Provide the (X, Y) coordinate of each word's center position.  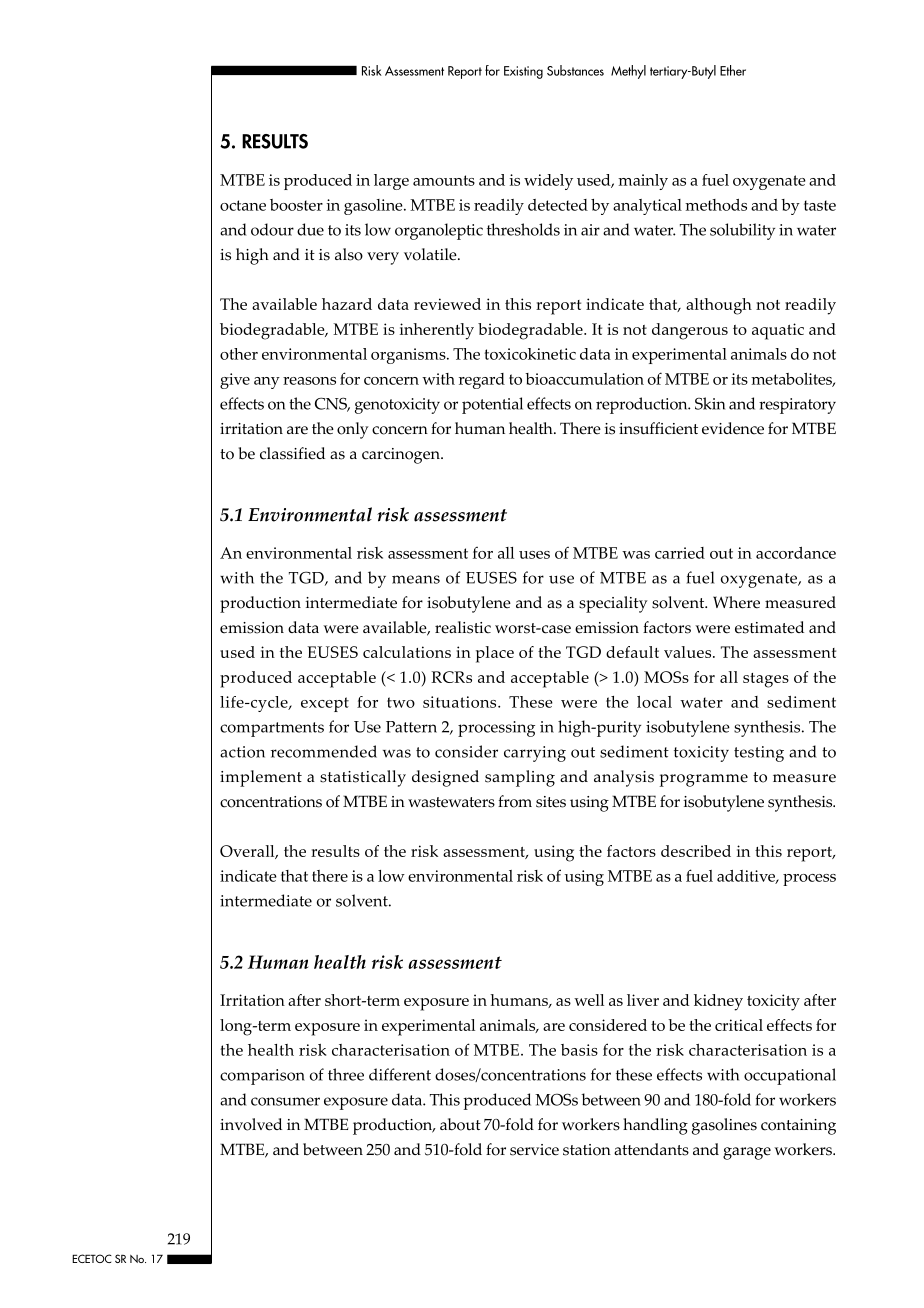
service (534, 1150)
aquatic (778, 331)
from (515, 801)
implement (261, 778)
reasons (309, 381)
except (325, 704)
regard (482, 381)
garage (747, 1153)
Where (736, 602)
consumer (285, 1101)
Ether (733, 70)
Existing (523, 72)
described (696, 851)
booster (296, 205)
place (495, 654)
